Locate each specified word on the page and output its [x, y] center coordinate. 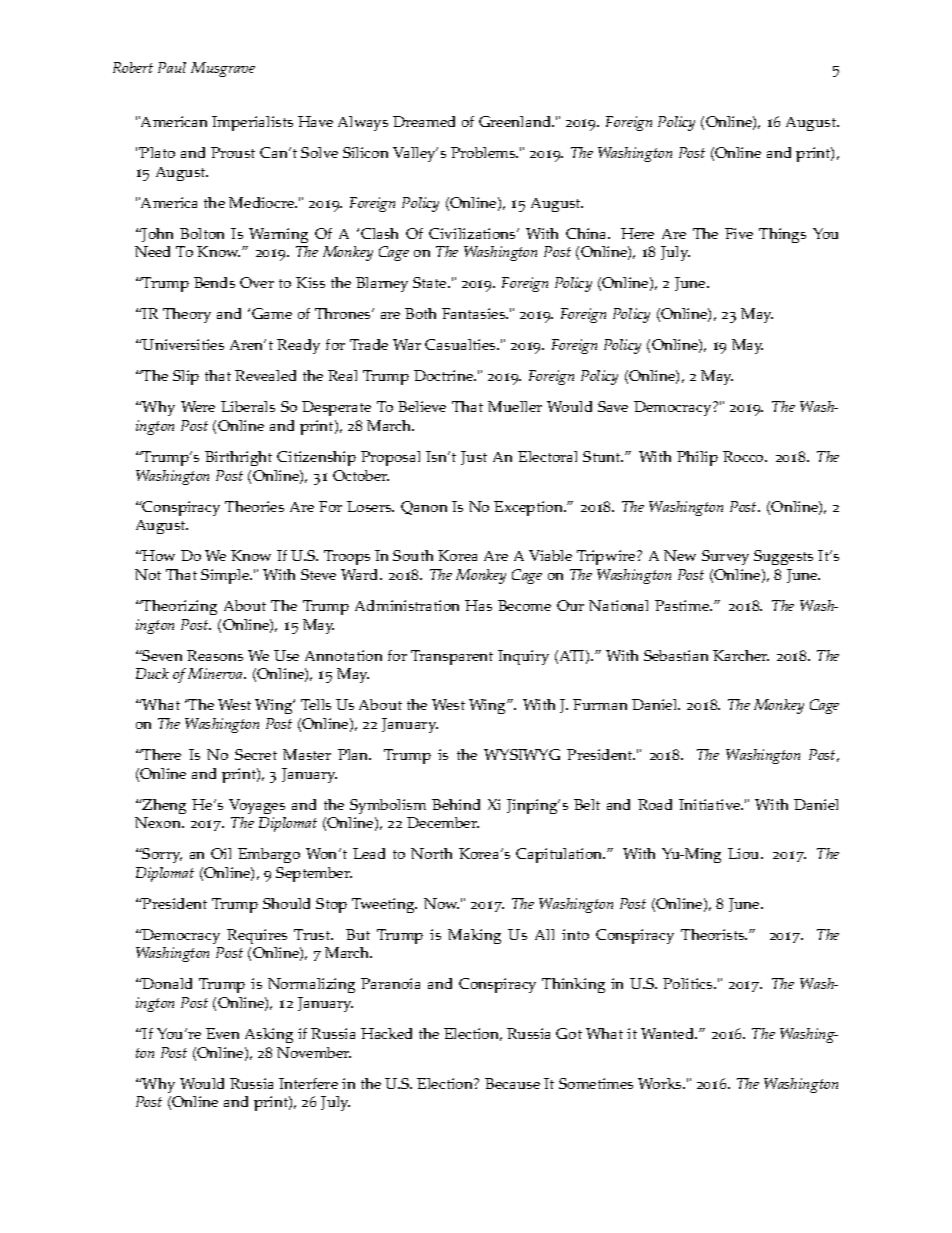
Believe [422, 406]
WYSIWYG [522, 754]
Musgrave [223, 69]
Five [739, 233]
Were [198, 406]
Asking [269, 1035]
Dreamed [424, 121]
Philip [697, 458]
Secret [256, 754]
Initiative [711, 804]
